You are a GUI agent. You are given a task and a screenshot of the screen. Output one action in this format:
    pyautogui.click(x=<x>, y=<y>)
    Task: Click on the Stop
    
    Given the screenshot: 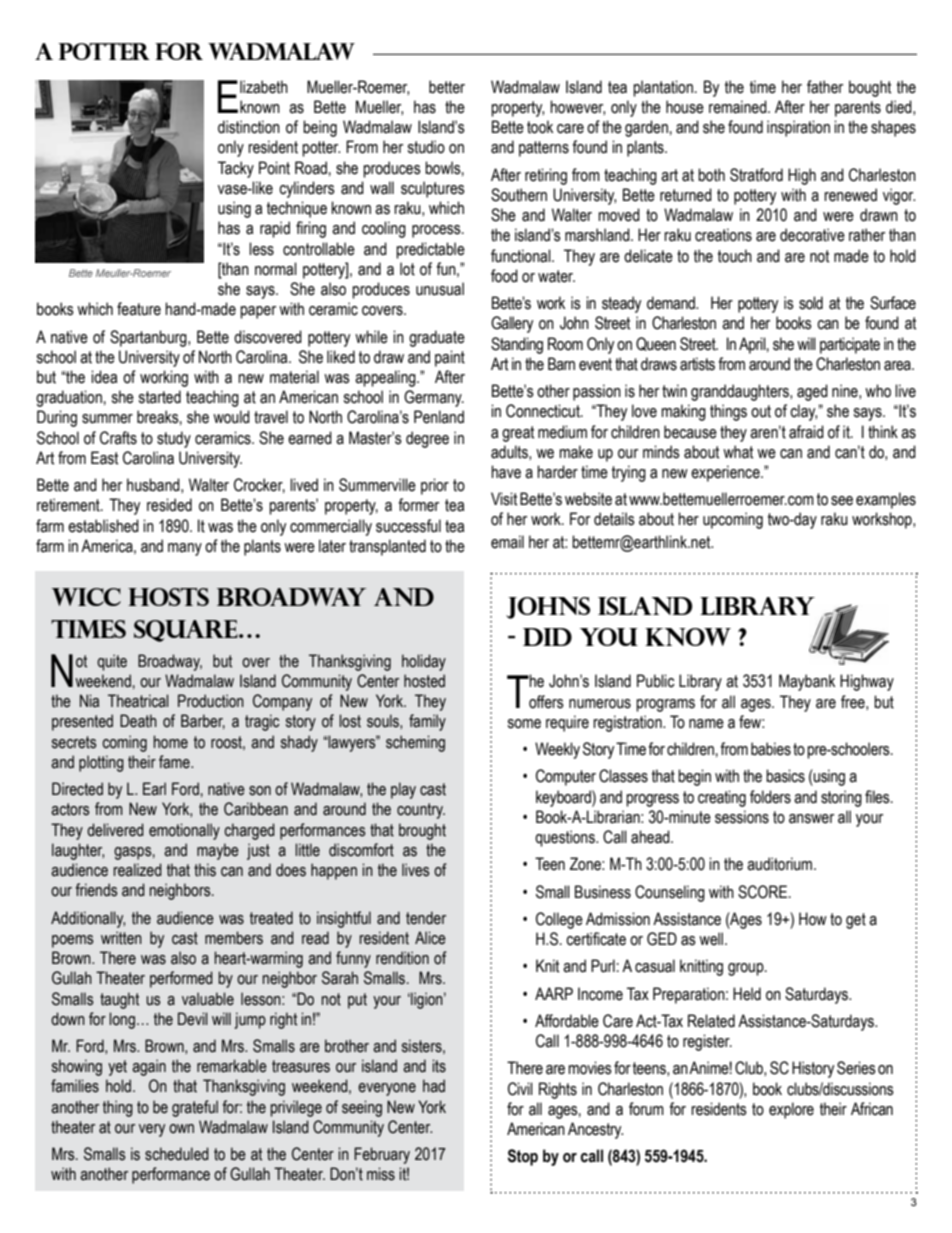 What is the action you would take?
    pyautogui.click(x=523, y=1157)
